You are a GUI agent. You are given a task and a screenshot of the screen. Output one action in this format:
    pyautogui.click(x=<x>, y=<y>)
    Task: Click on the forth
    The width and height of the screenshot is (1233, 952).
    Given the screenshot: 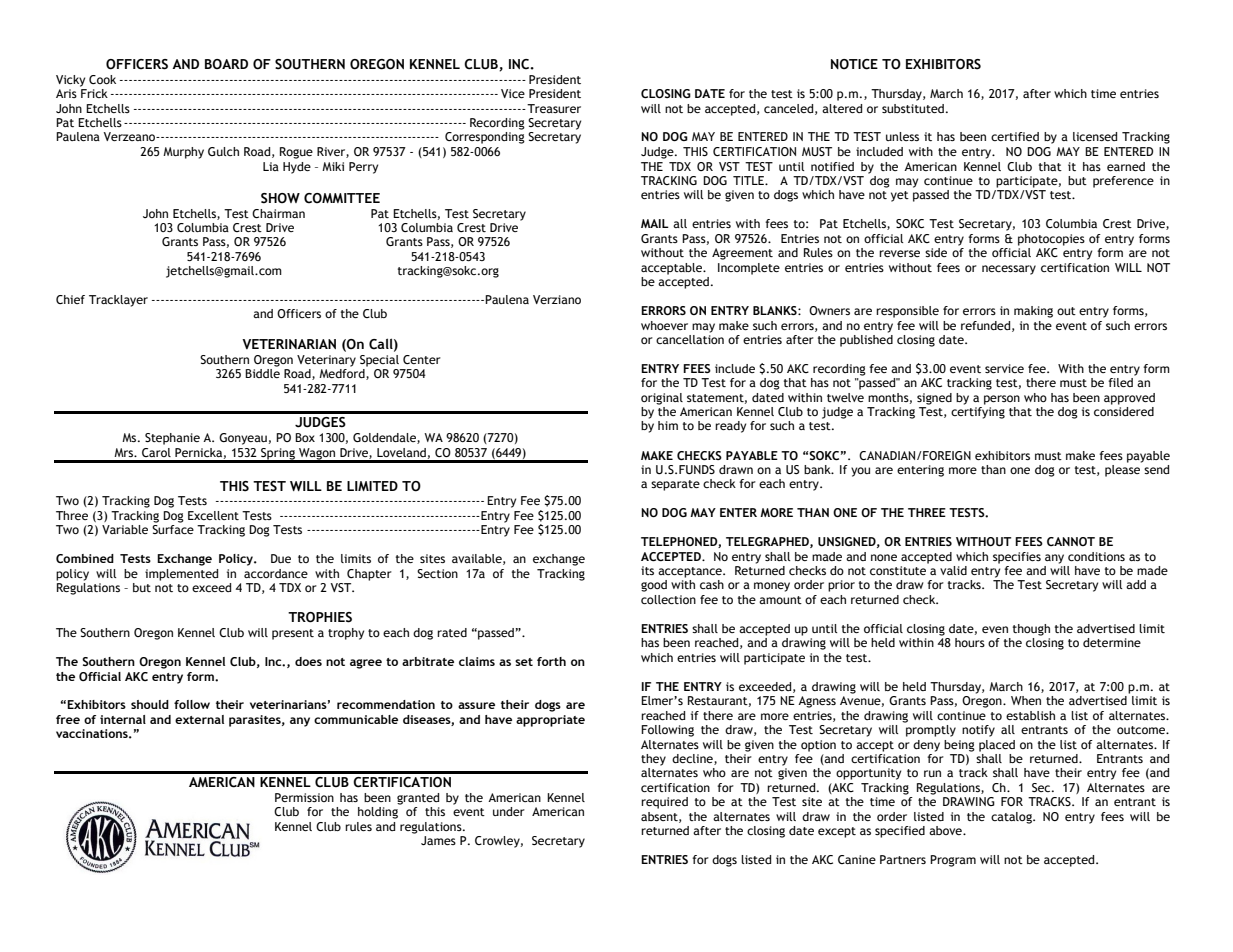 What is the action you would take?
    pyautogui.click(x=551, y=661)
